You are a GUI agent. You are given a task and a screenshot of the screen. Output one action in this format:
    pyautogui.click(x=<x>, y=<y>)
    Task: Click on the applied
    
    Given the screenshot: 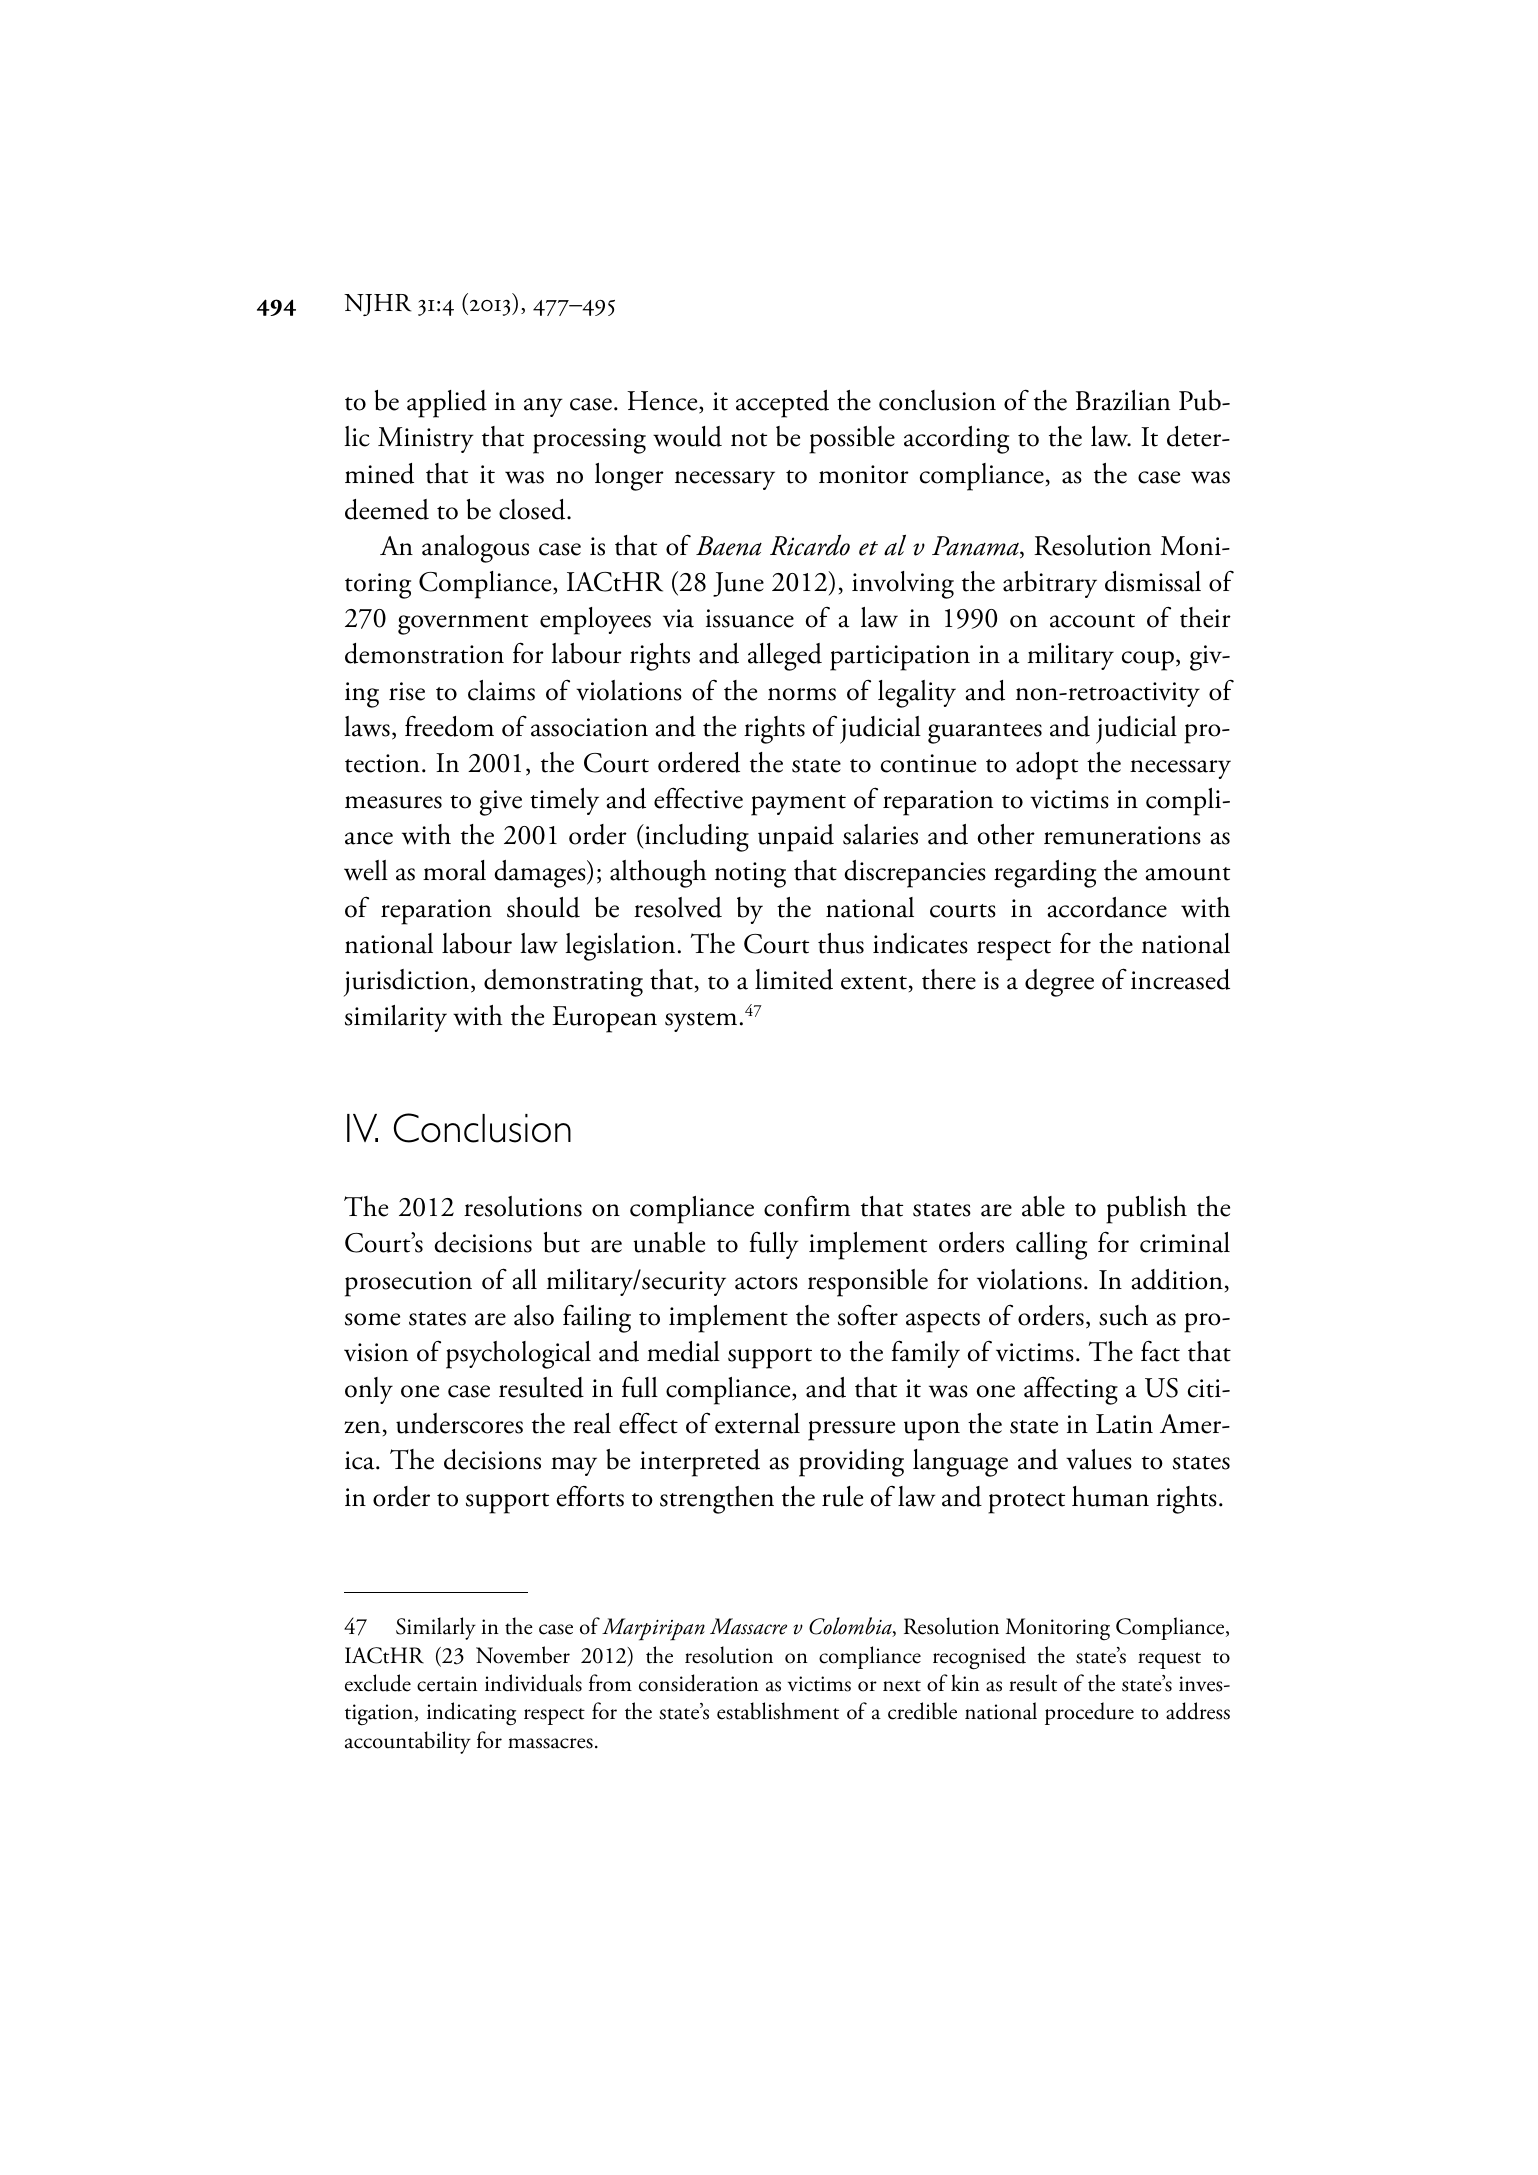 What is the action you would take?
    pyautogui.click(x=447, y=404)
